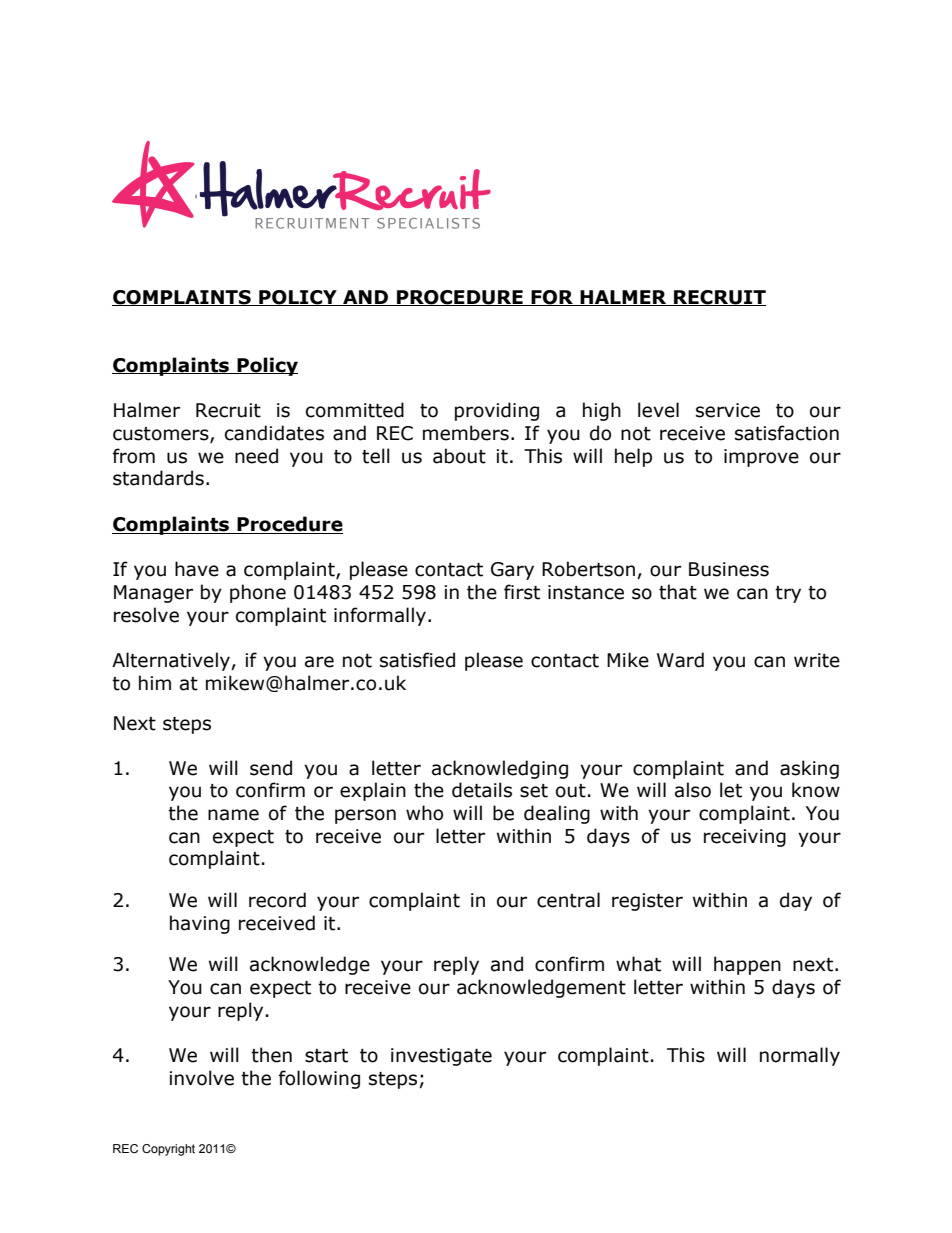 This screenshot has height=1233, width=952. Describe the element at coordinates (482, 790) in the screenshot. I see `details` at that location.
